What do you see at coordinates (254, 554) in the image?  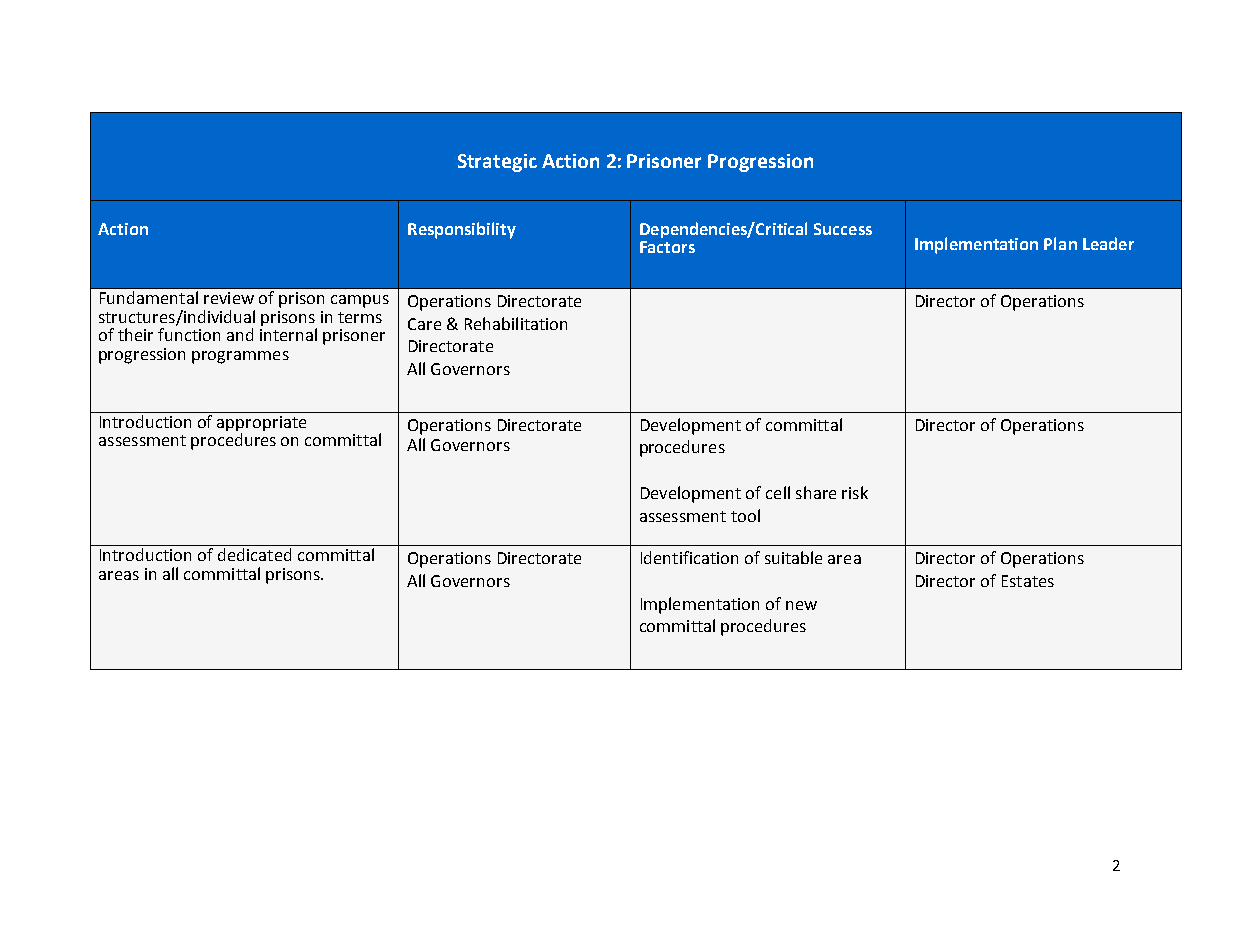 I see `dedicated` at bounding box center [254, 554].
